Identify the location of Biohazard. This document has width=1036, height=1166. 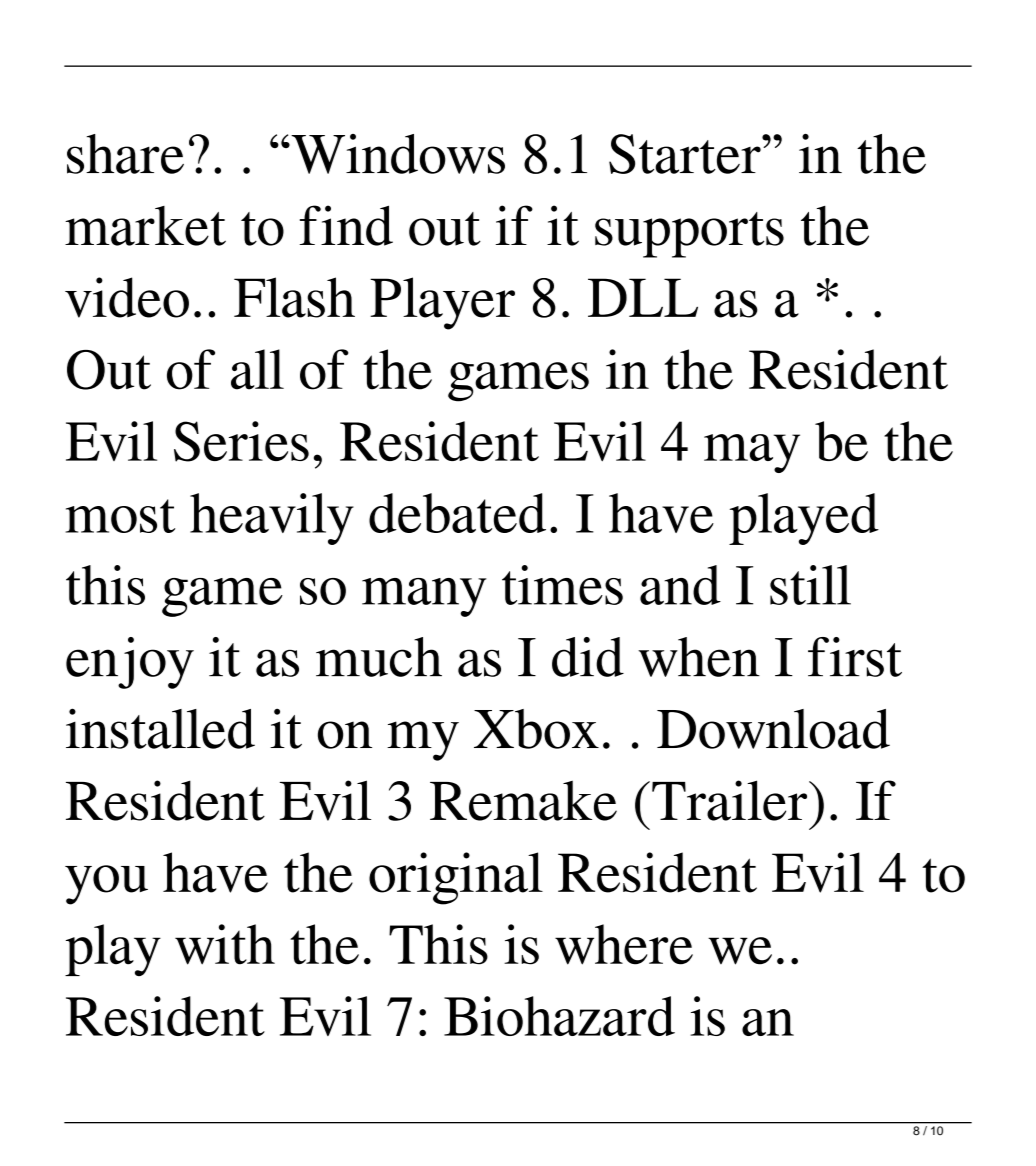
(559, 1016).
